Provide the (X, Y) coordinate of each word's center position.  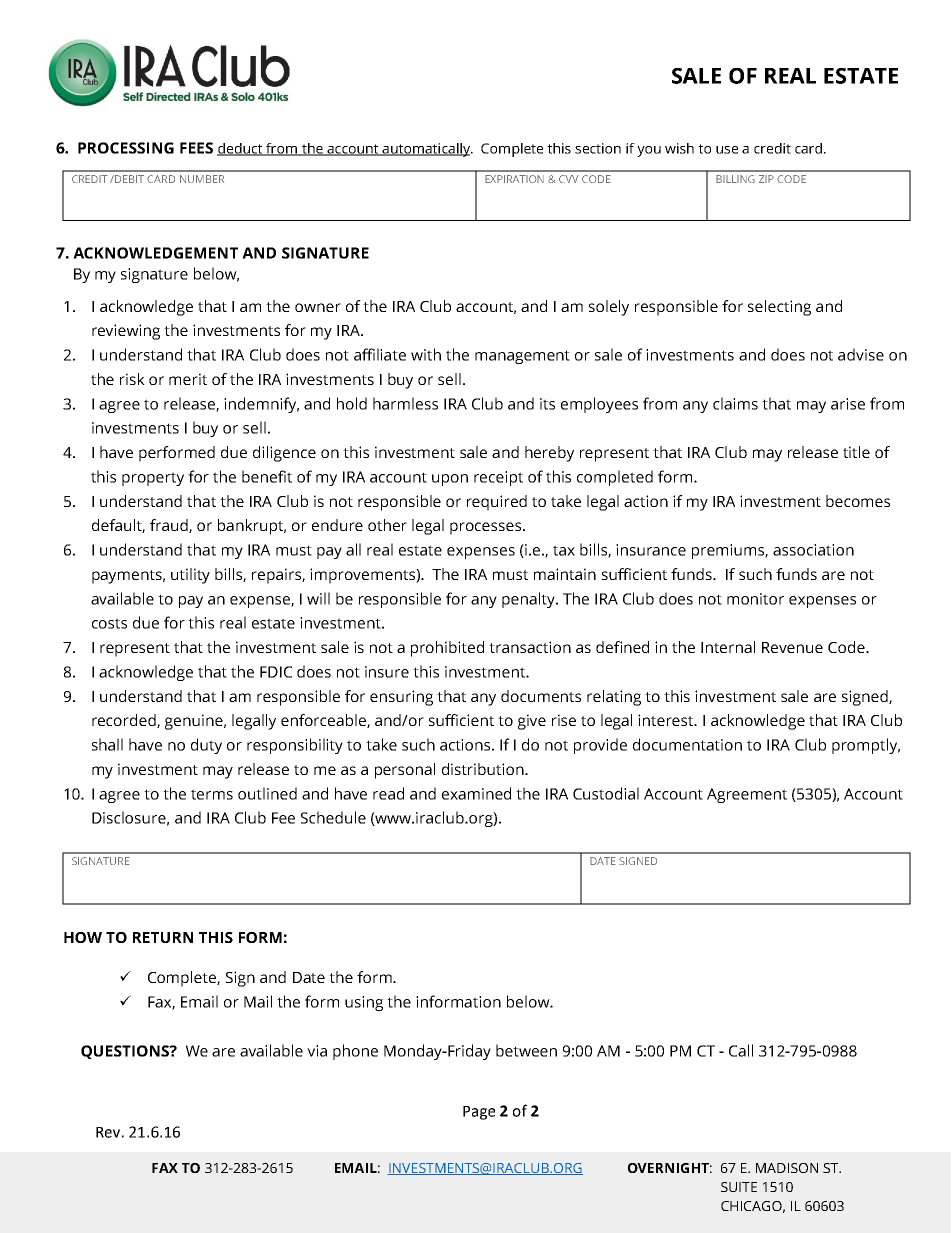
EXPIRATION (514, 179)
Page (479, 1113)
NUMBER (202, 179)
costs (109, 623)
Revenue (792, 647)
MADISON (787, 1168)
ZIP (766, 179)
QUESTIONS (126, 1052)
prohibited (447, 649)
